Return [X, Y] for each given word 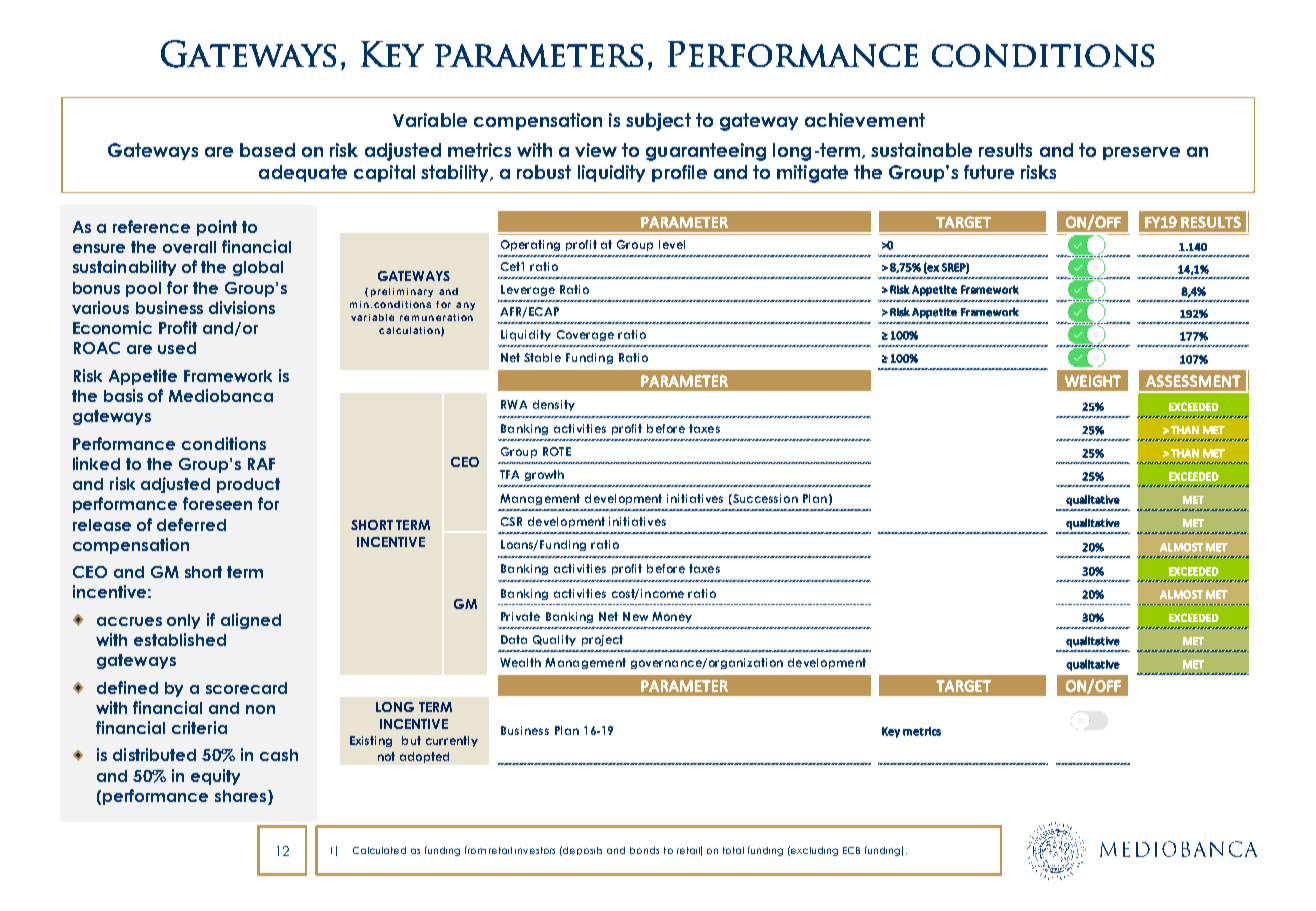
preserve [1141, 153]
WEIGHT [1093, 381]
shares [240, 796]
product [248, 485]
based [267, 150]
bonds [644, 850]
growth [544, 475]
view [596, 150]
